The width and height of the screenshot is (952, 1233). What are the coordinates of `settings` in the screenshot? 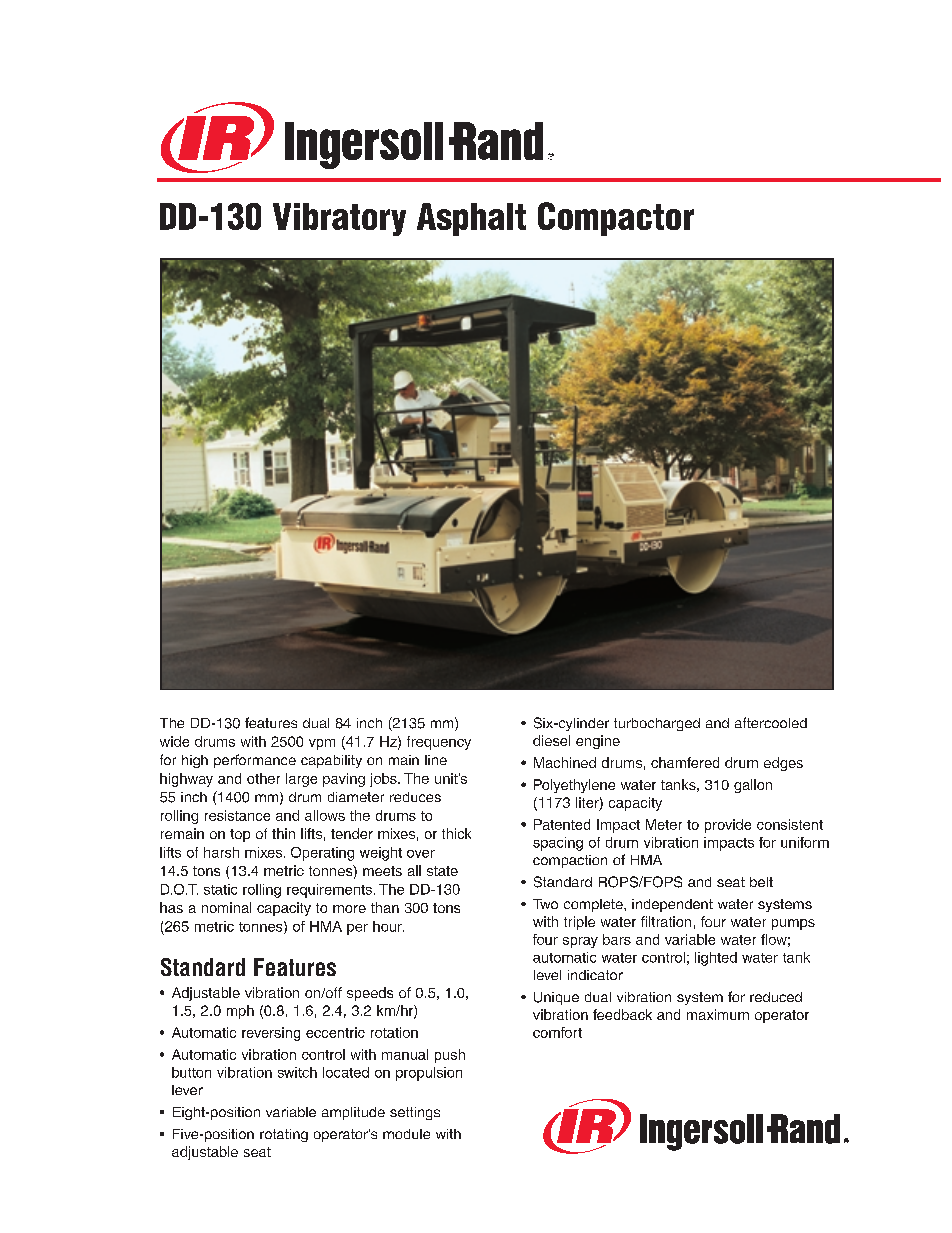 It's located at (415, 1113).
